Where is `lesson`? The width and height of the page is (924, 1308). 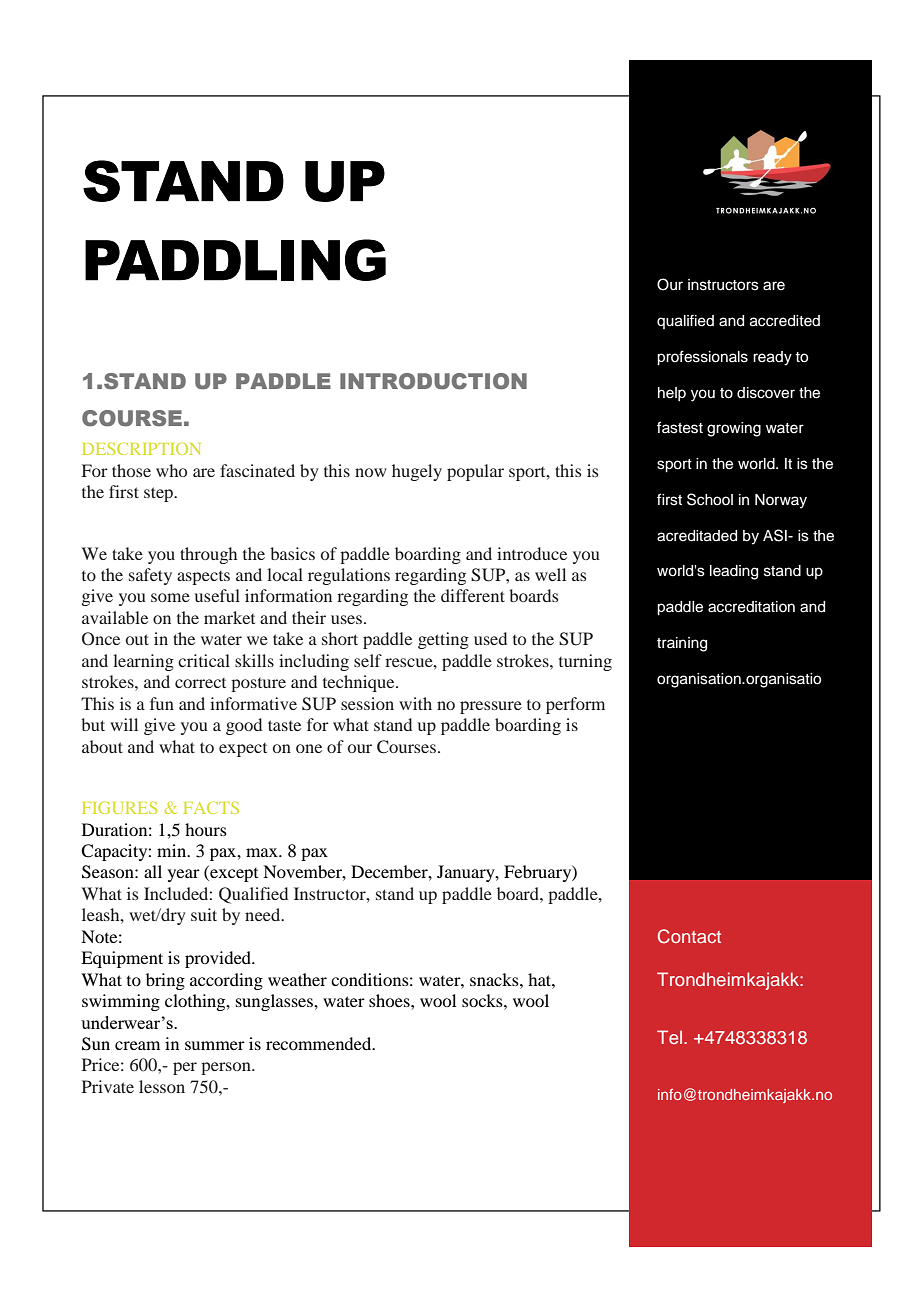
lesson is located at coordinates (162, 1086).
